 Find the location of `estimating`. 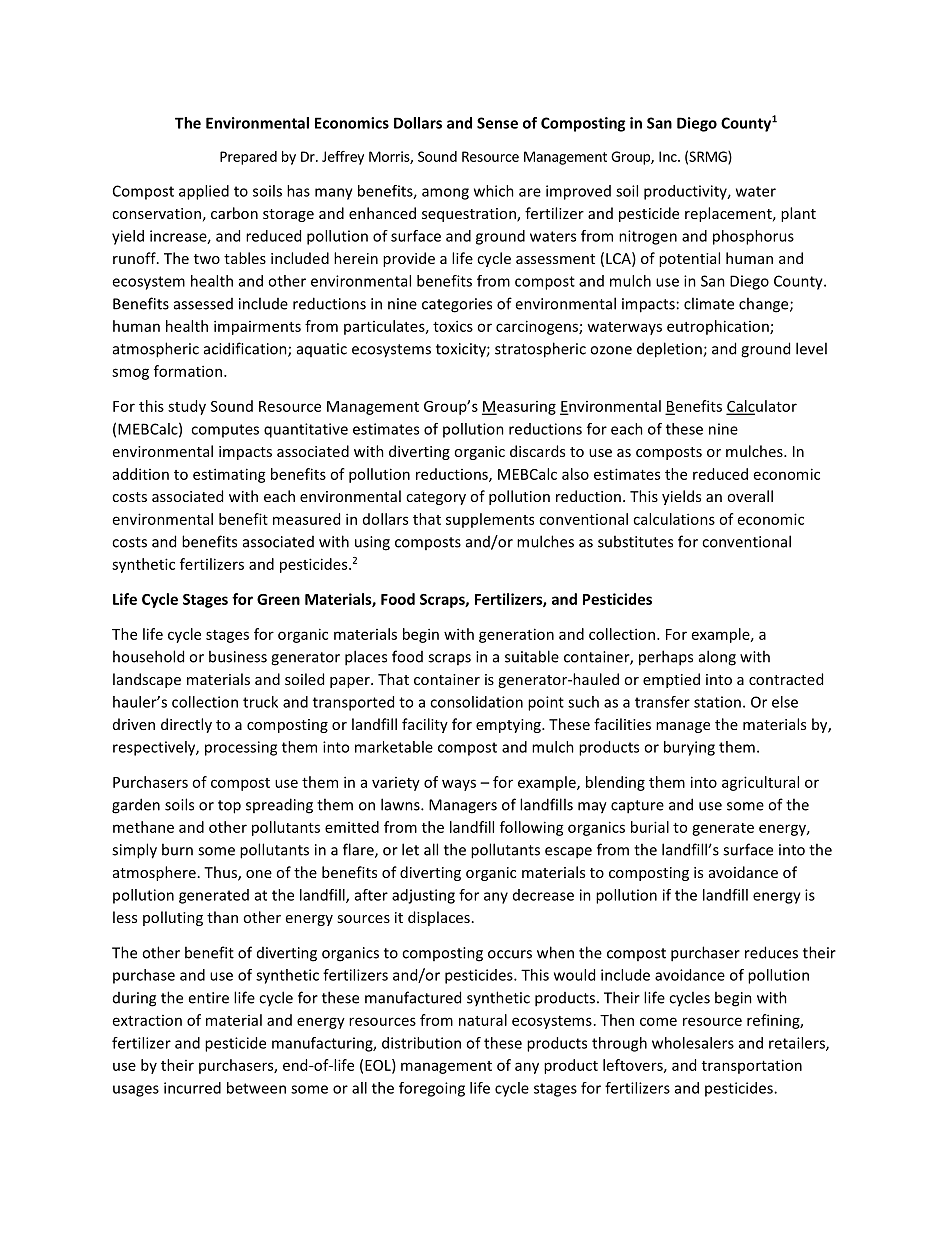

estimating is located at coordinates (229, 475).
